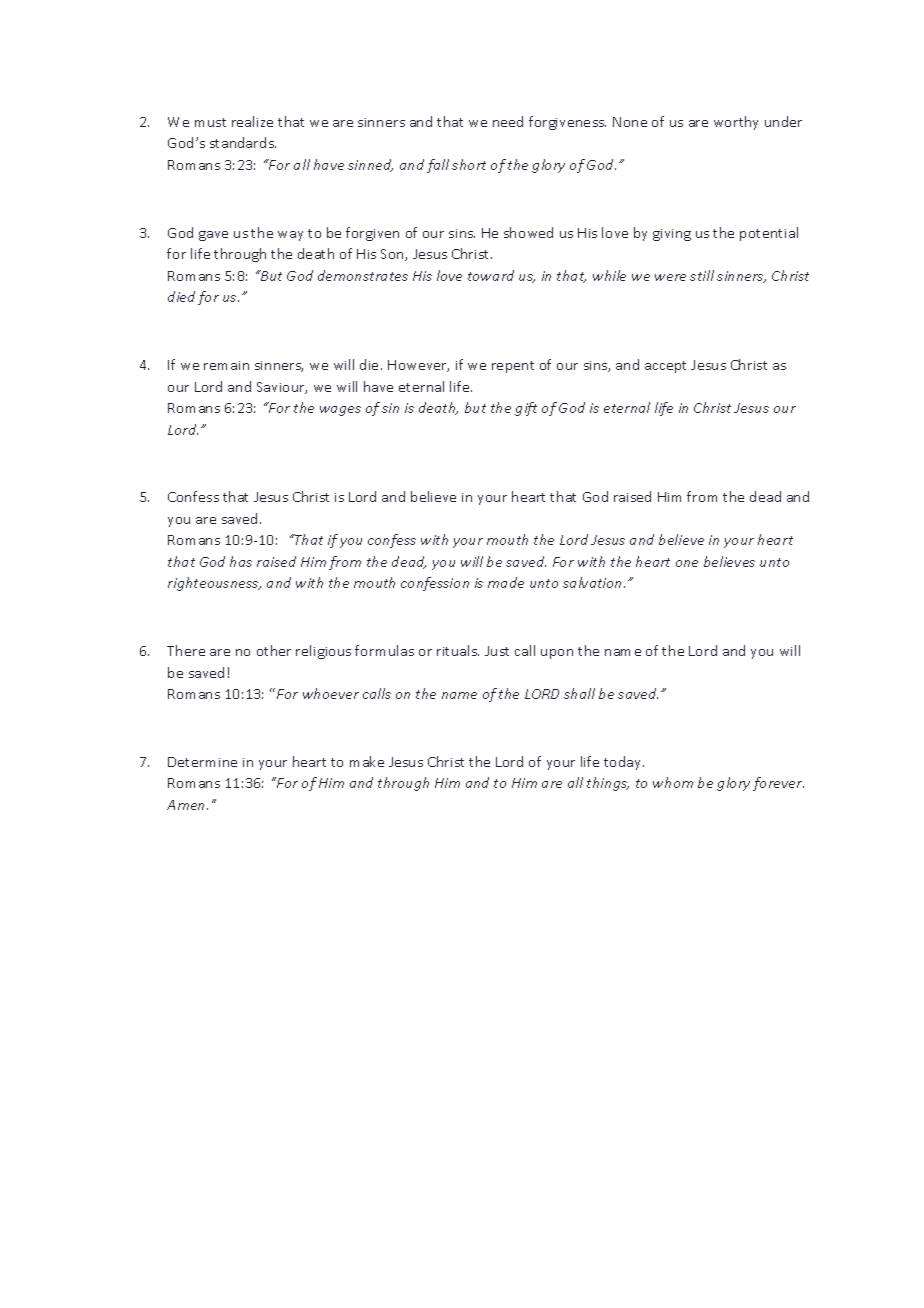 The width and height of the screenshot is (924, 1308). What do you see at coordinates (526, 409) in the screenshot?
I see `gift` at bounding box center [526, 409].
